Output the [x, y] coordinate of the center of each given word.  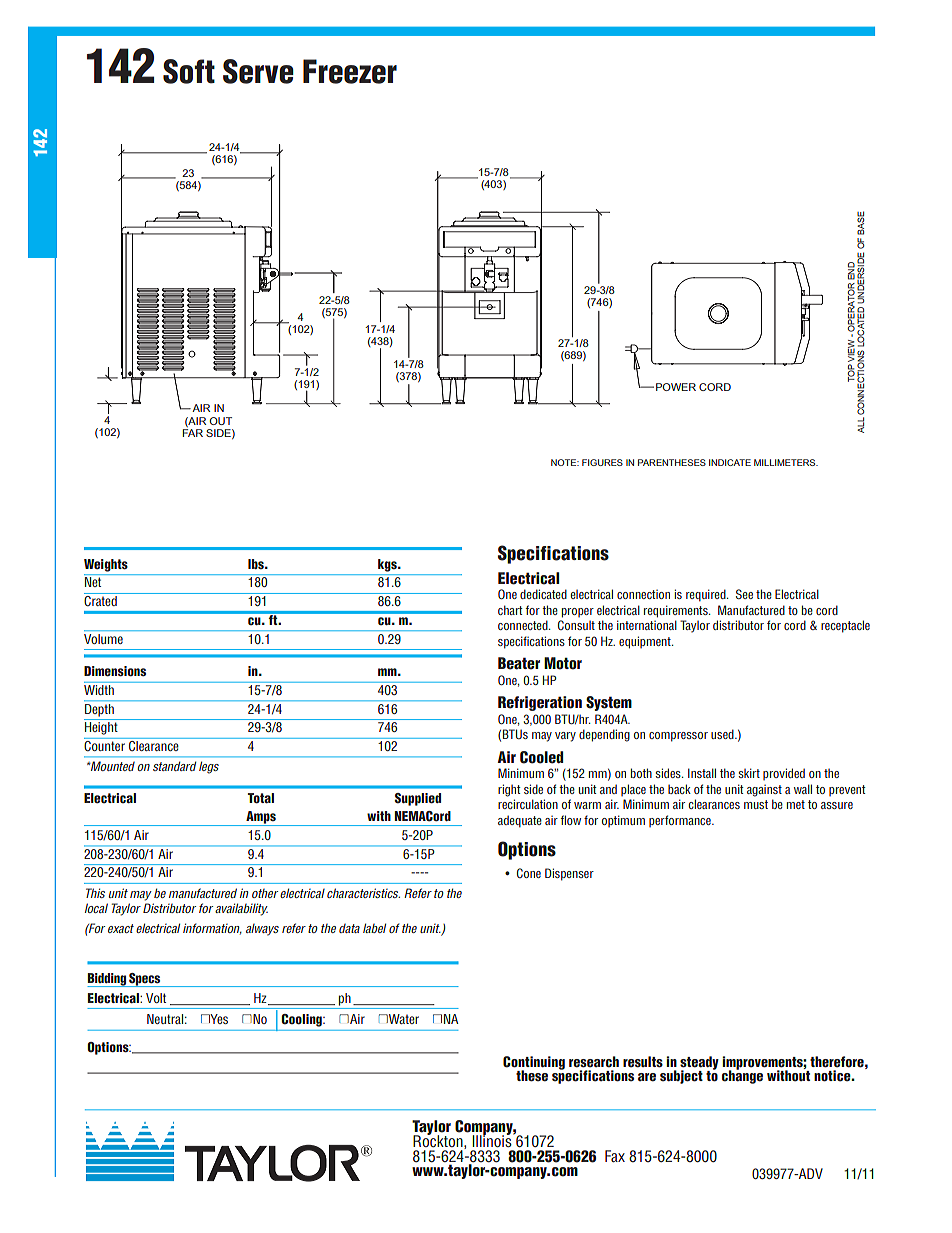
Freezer [350, 71]
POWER [676, 387]
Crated [100, 601]
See [744, 594]
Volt [156, 998]
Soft [189, 71]
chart [510, 610]
